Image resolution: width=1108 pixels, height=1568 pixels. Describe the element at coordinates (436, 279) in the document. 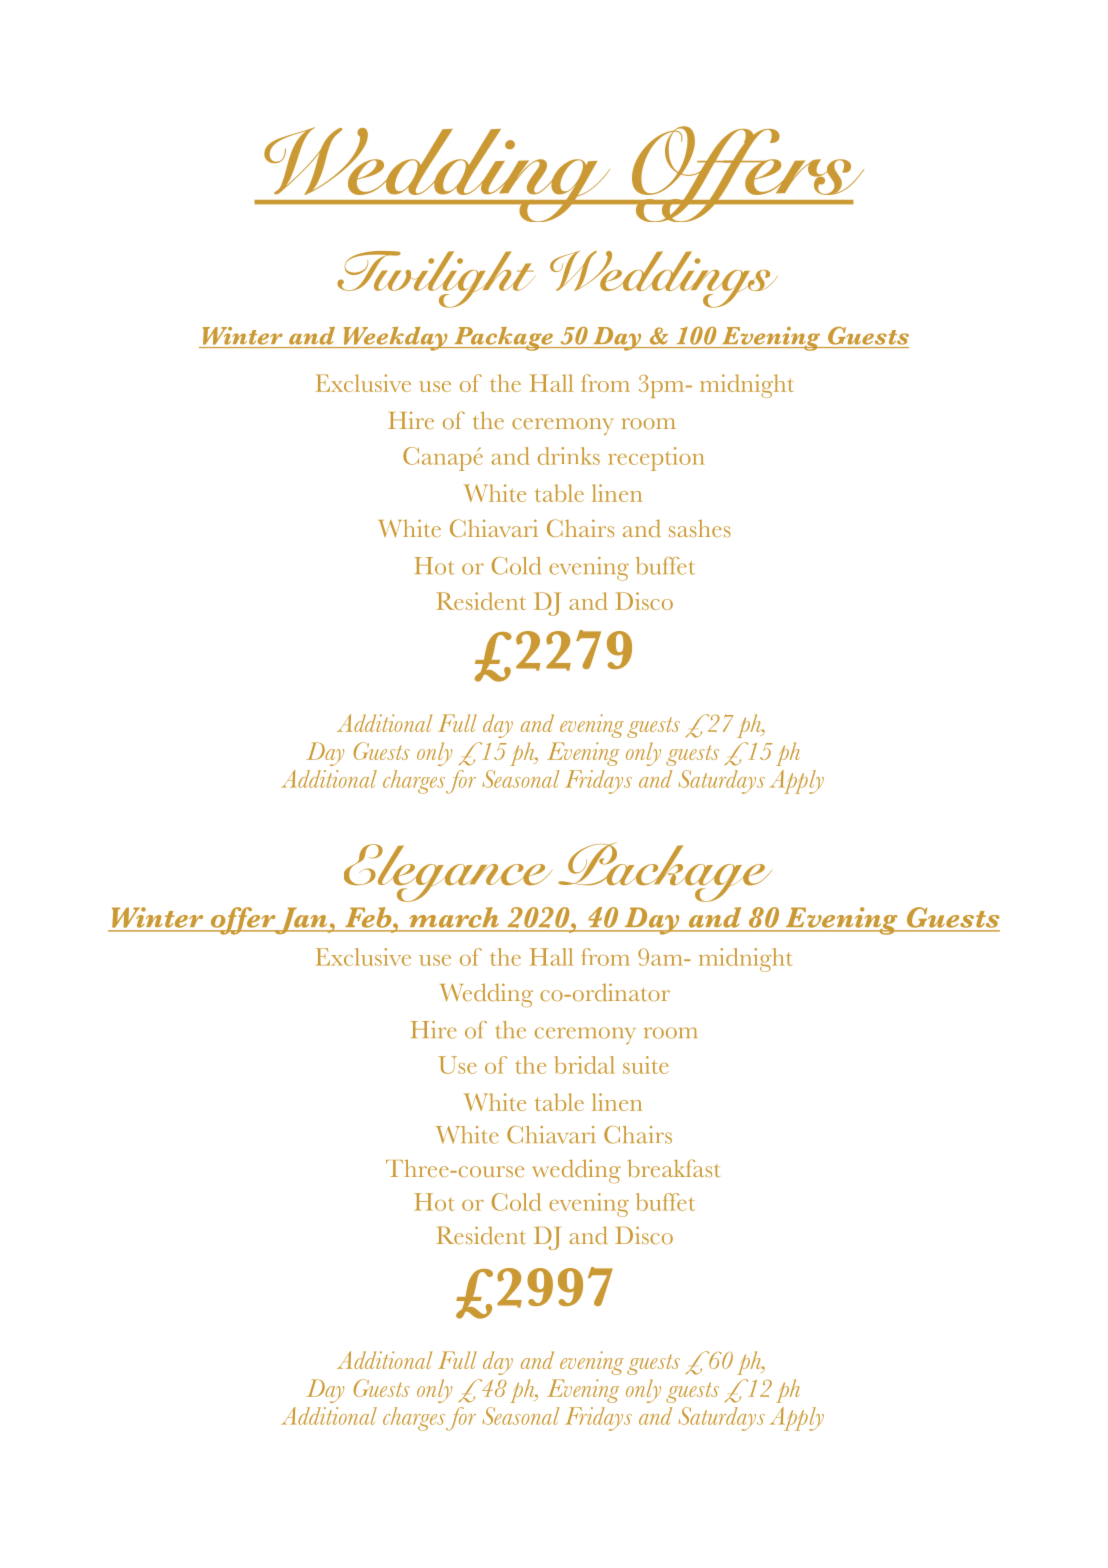

I see `Twilight` at that location.
